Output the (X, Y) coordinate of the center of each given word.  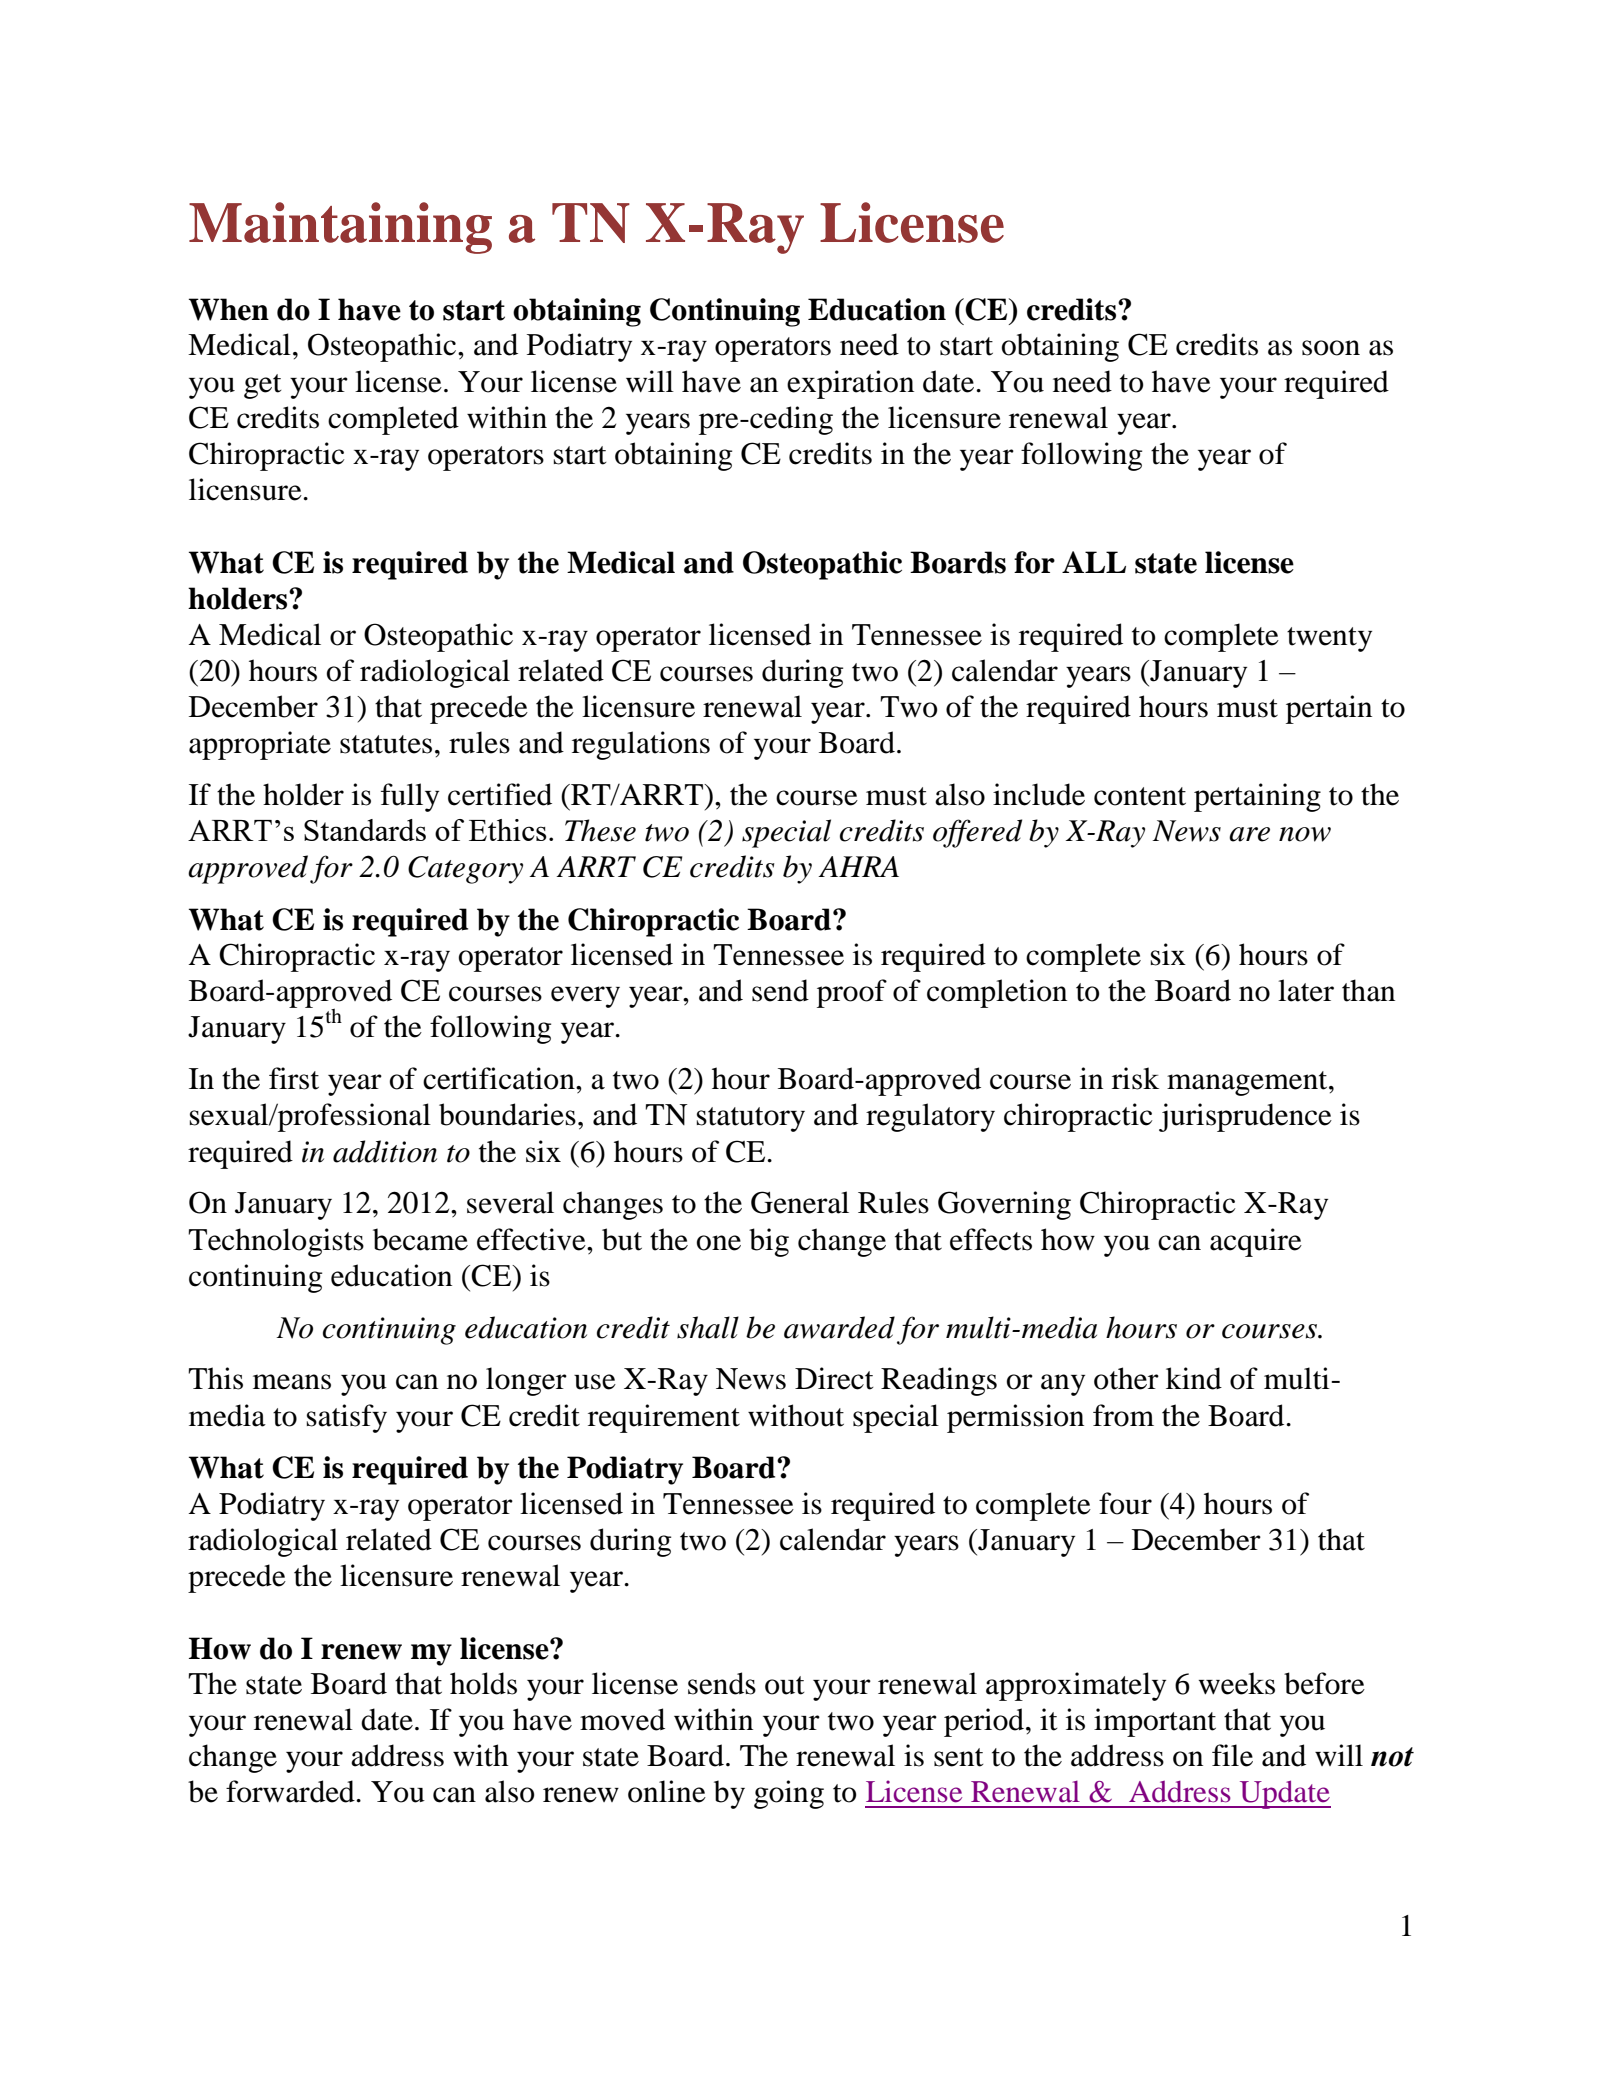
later (1306, 990)
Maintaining (340, 228)
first (294, 1078)
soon (1331, 348)
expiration (850, 384)
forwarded (291, 1791)
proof (852, 993)
